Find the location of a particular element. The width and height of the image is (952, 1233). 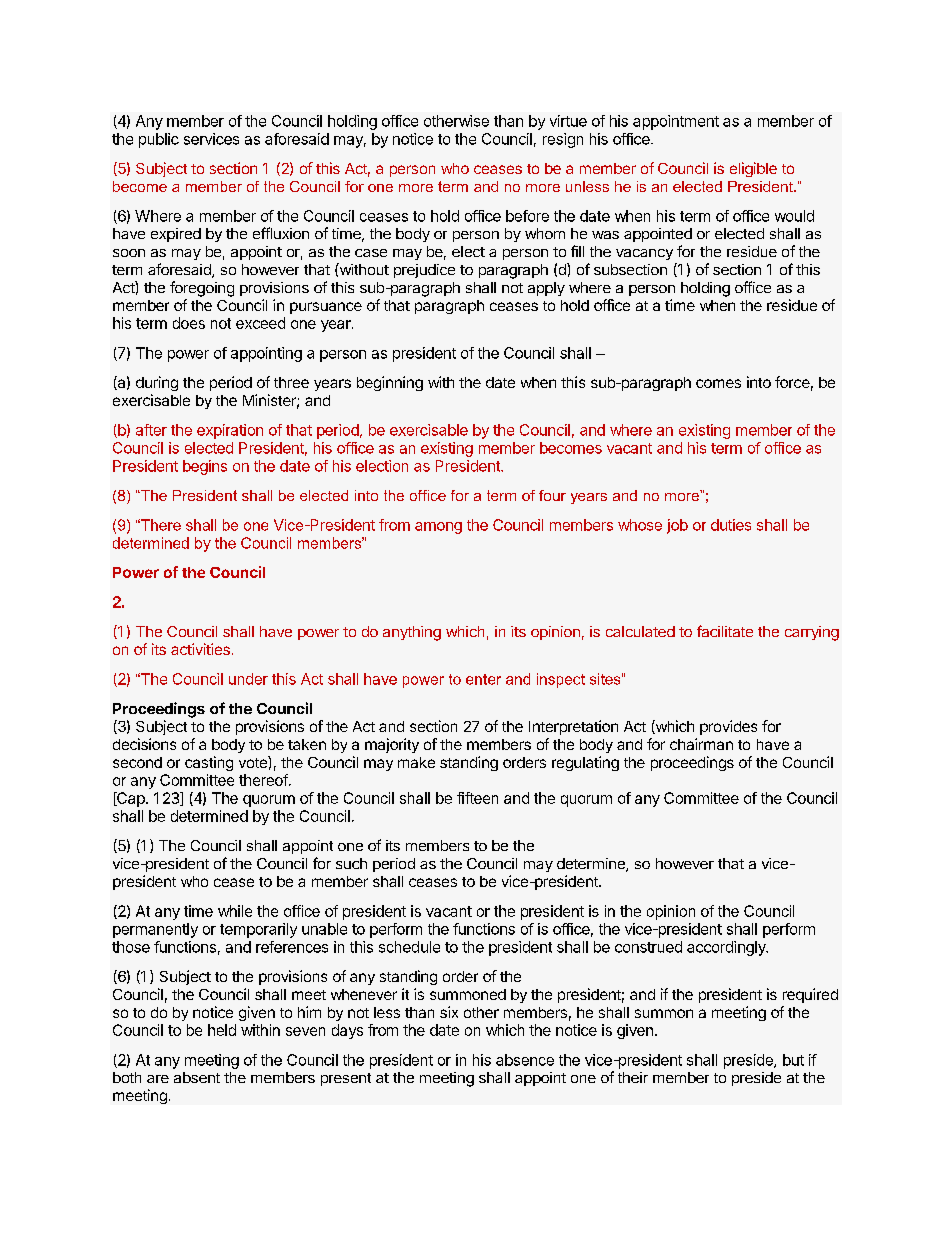

held is located at coordinates (222, 1030).
